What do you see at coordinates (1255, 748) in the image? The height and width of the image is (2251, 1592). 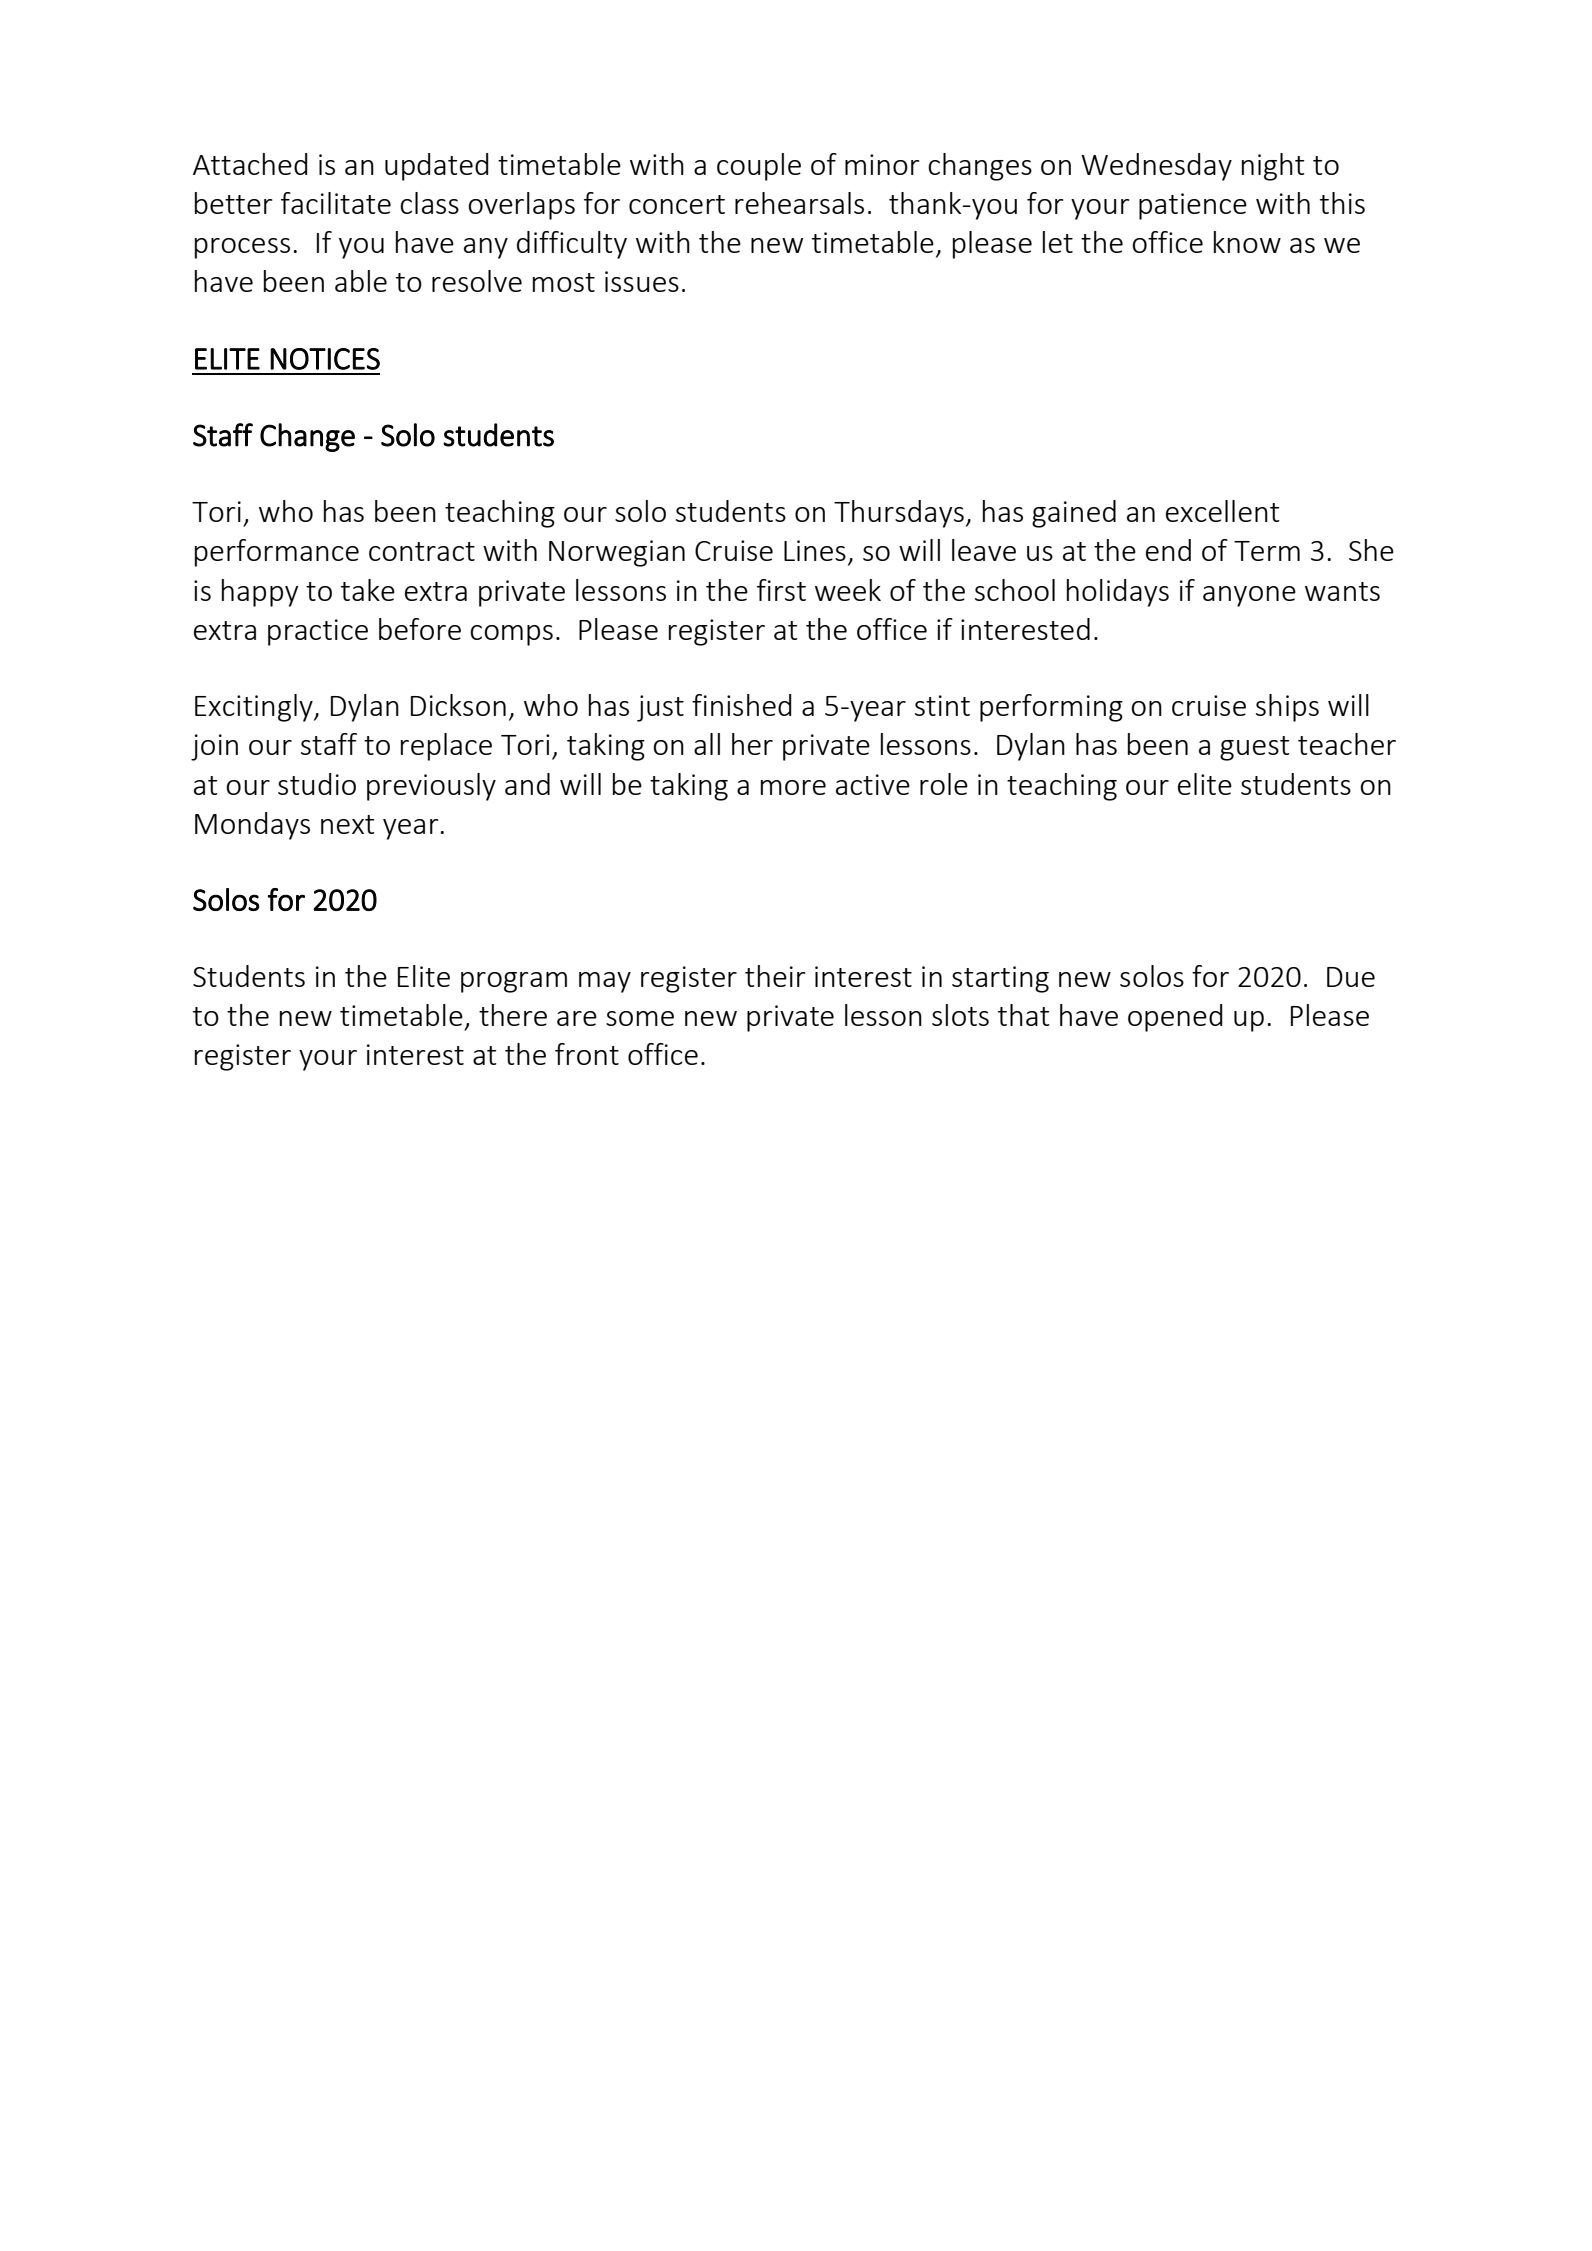 I see `guest` at bounding box center [1255, 748].
